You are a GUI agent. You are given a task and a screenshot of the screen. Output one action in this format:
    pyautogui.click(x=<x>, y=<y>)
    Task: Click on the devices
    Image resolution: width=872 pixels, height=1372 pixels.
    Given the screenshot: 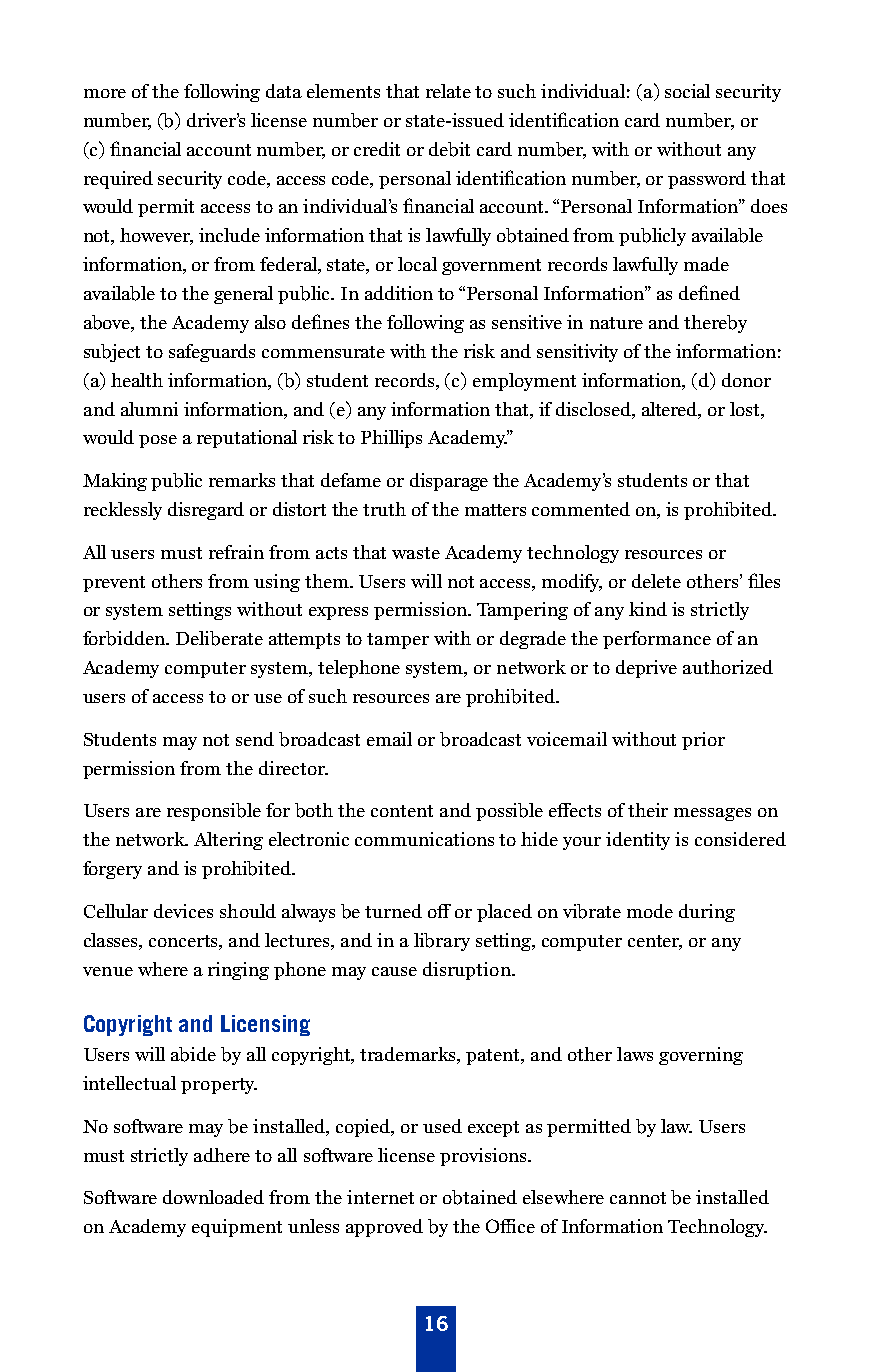 What is the action you would take?
    pyautogui.click(x=183, y=911)
